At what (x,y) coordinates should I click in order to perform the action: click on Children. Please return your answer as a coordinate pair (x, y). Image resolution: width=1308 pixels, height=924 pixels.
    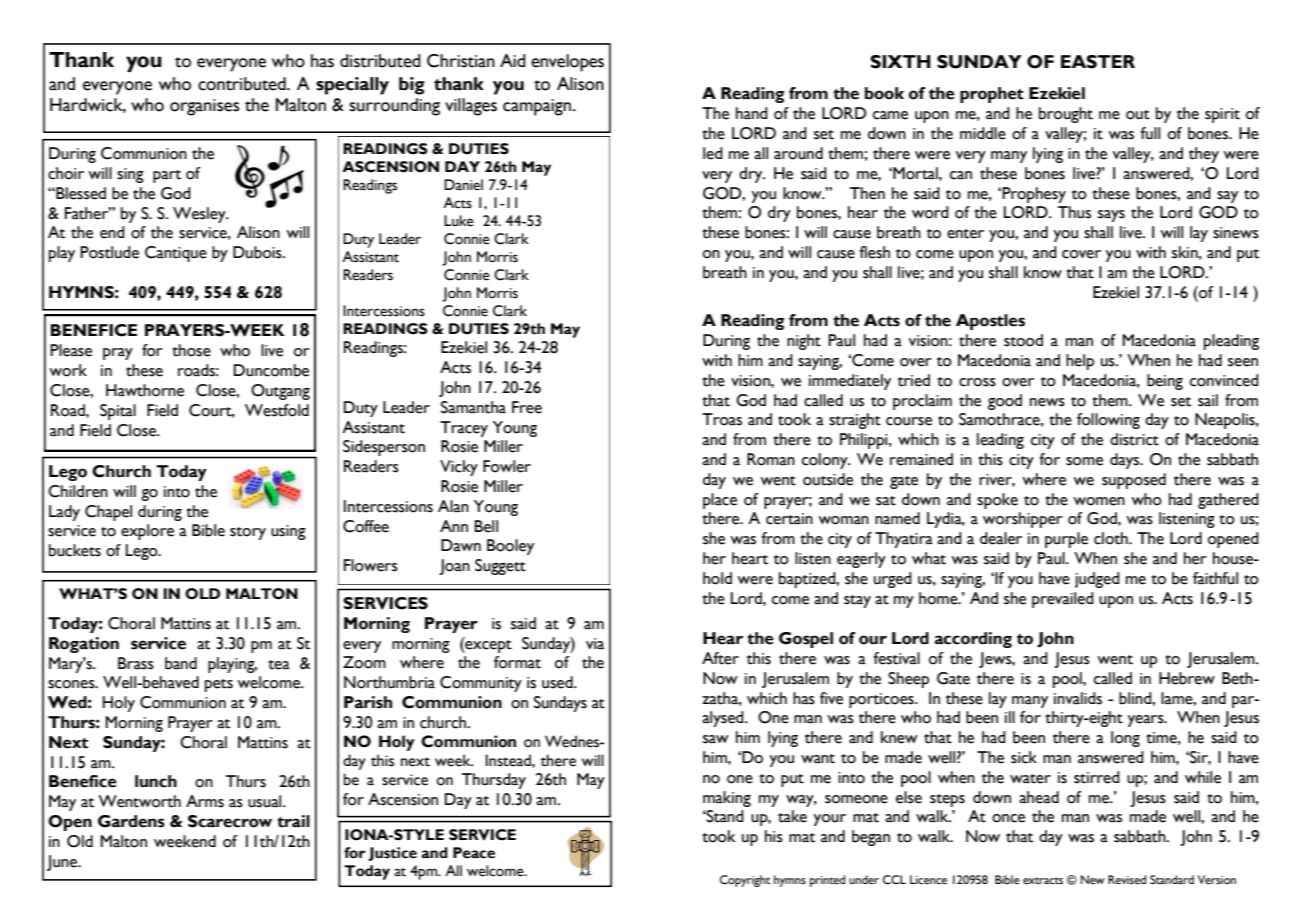
    Looking at the image, I should click on (78, 491).
